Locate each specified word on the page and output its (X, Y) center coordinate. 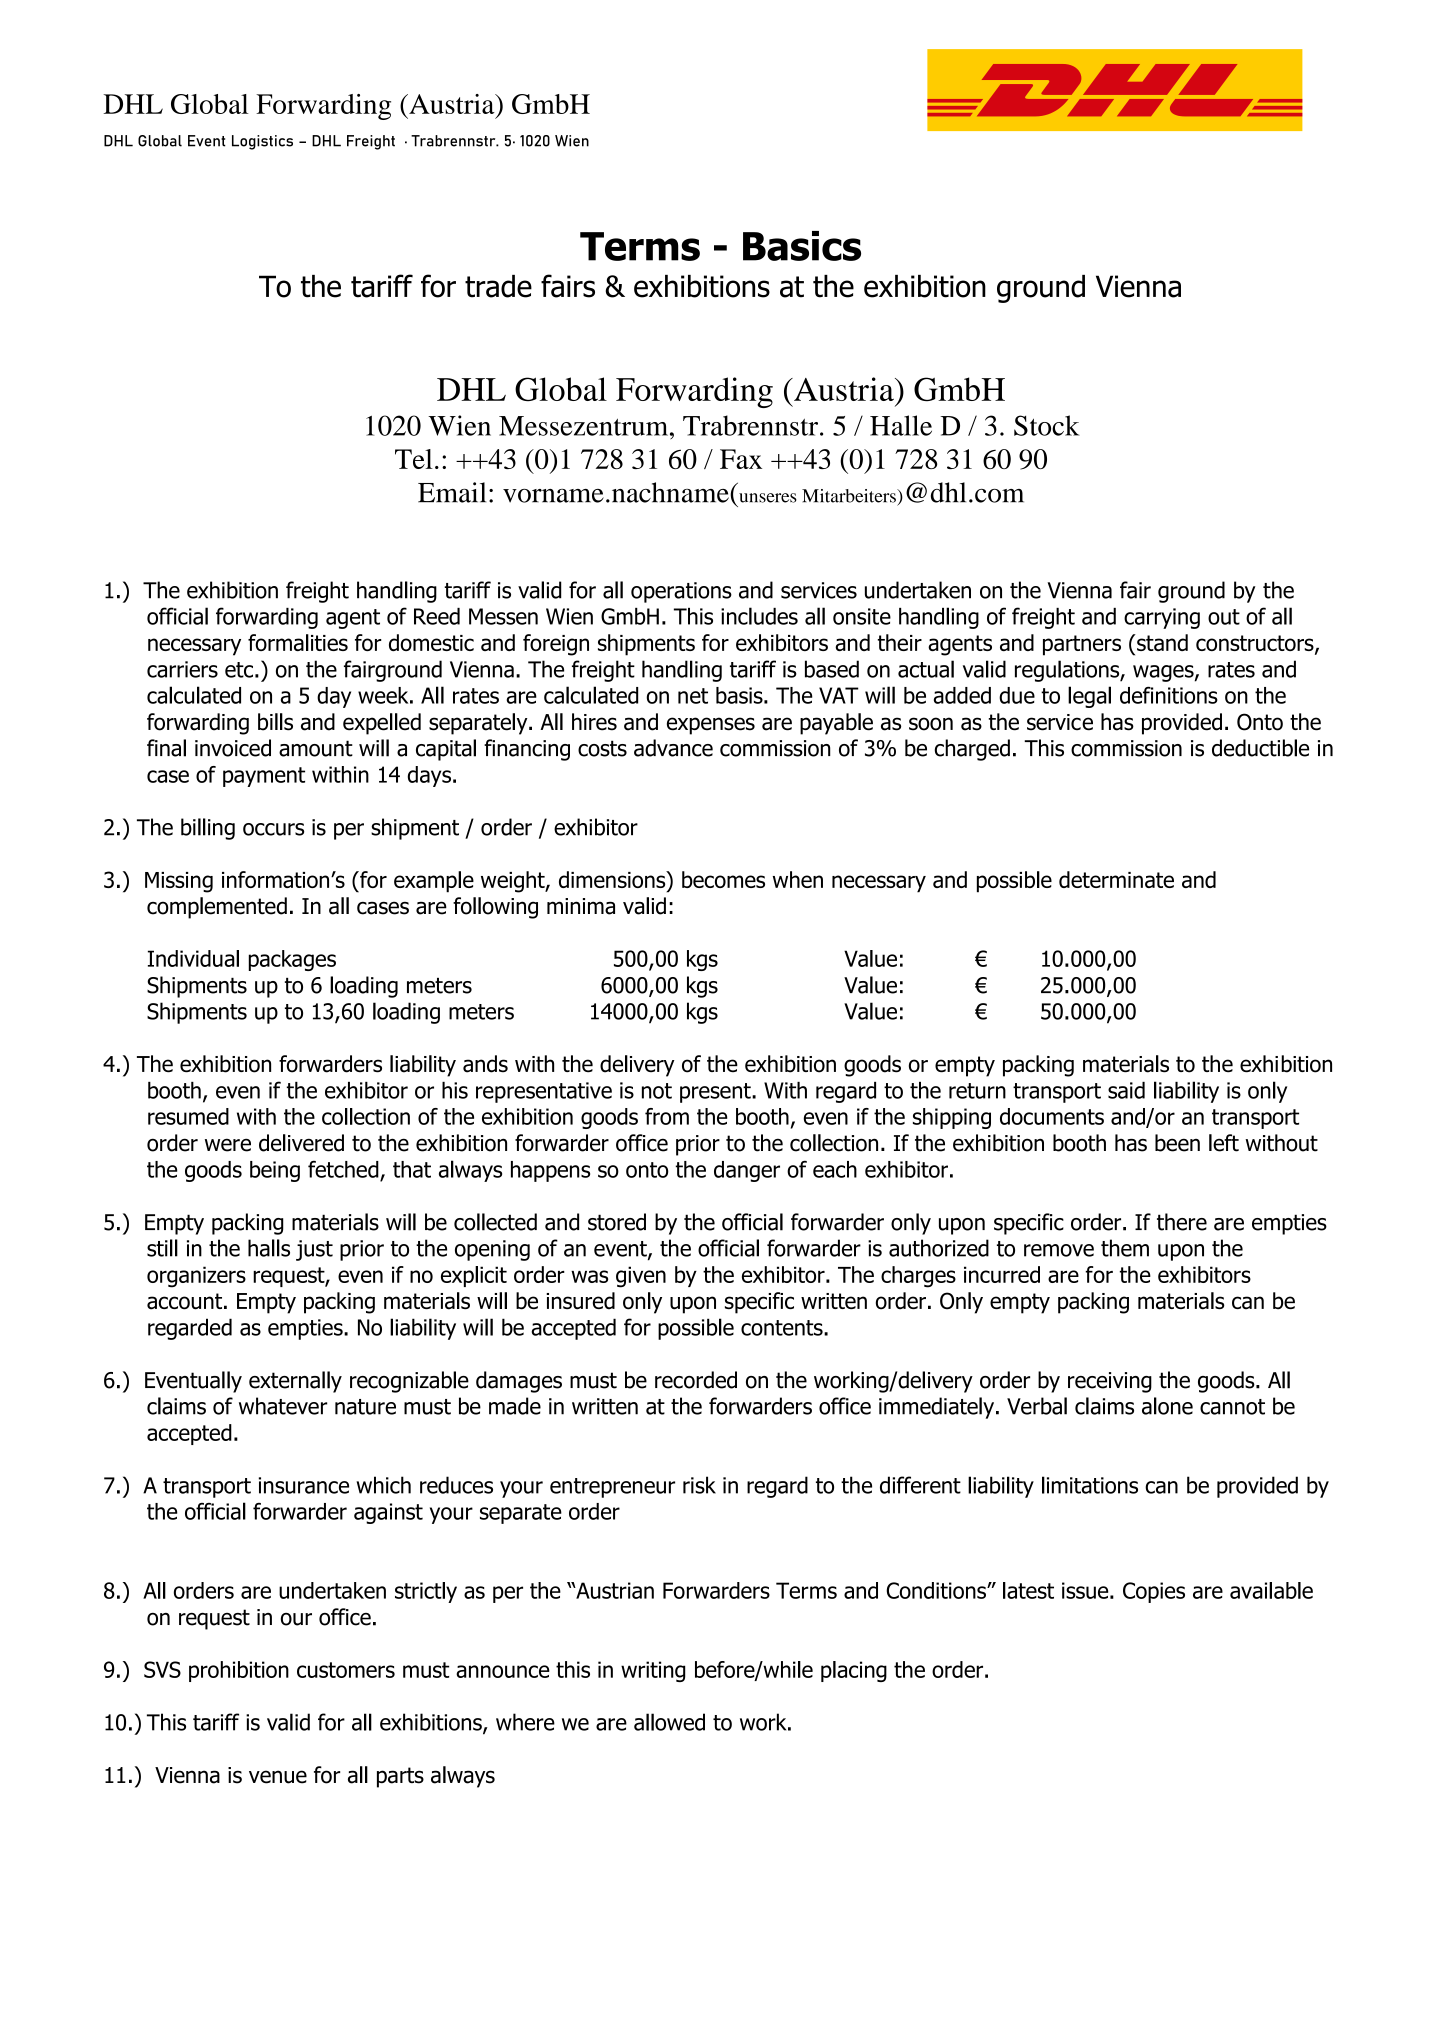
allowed (669, 1722)
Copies (1154, 1592)
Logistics (262, 142)
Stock (1046, 425)
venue (278, 1777)
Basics (802, 246)
